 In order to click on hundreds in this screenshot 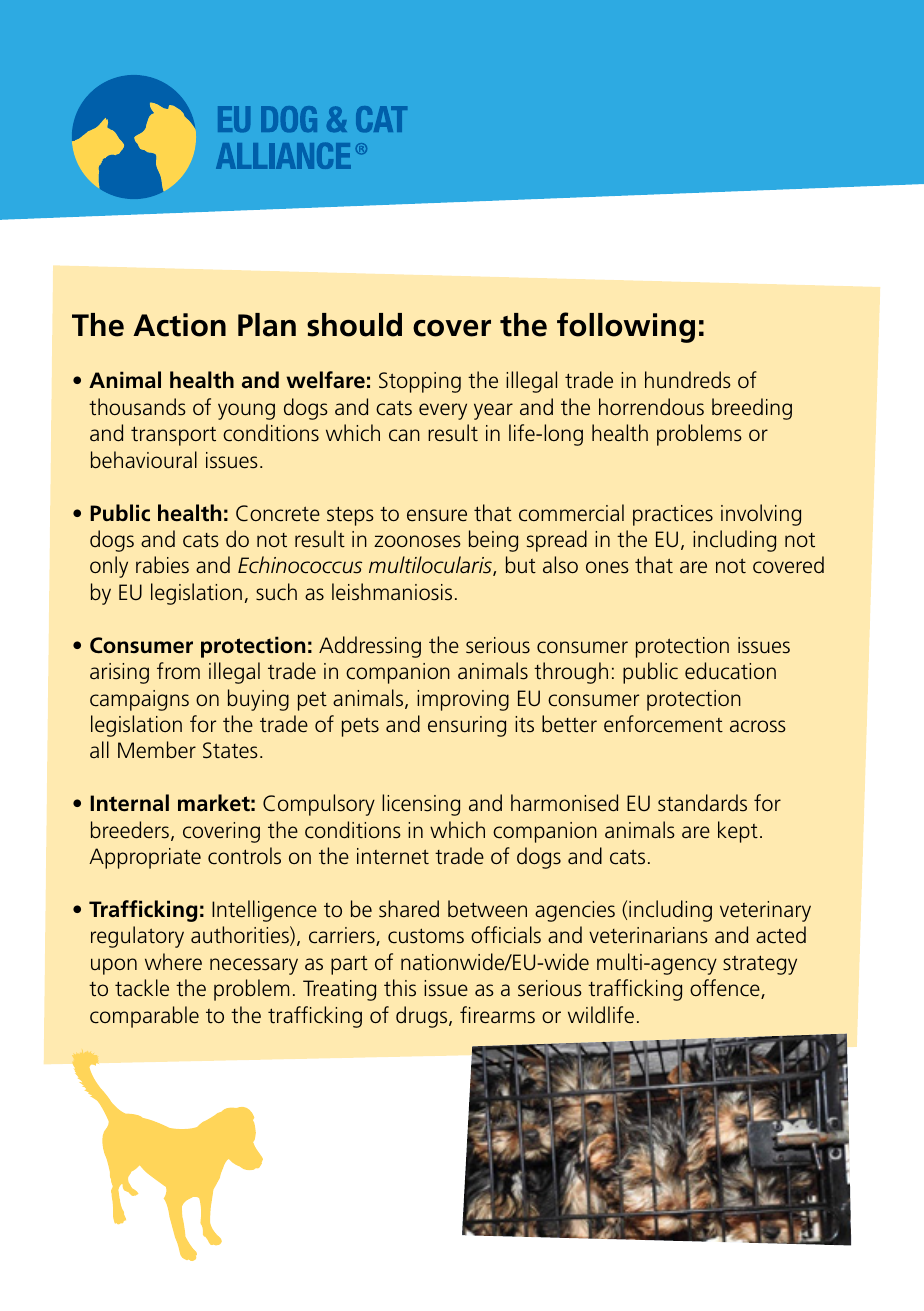, I will do `click(688, 380)`.
